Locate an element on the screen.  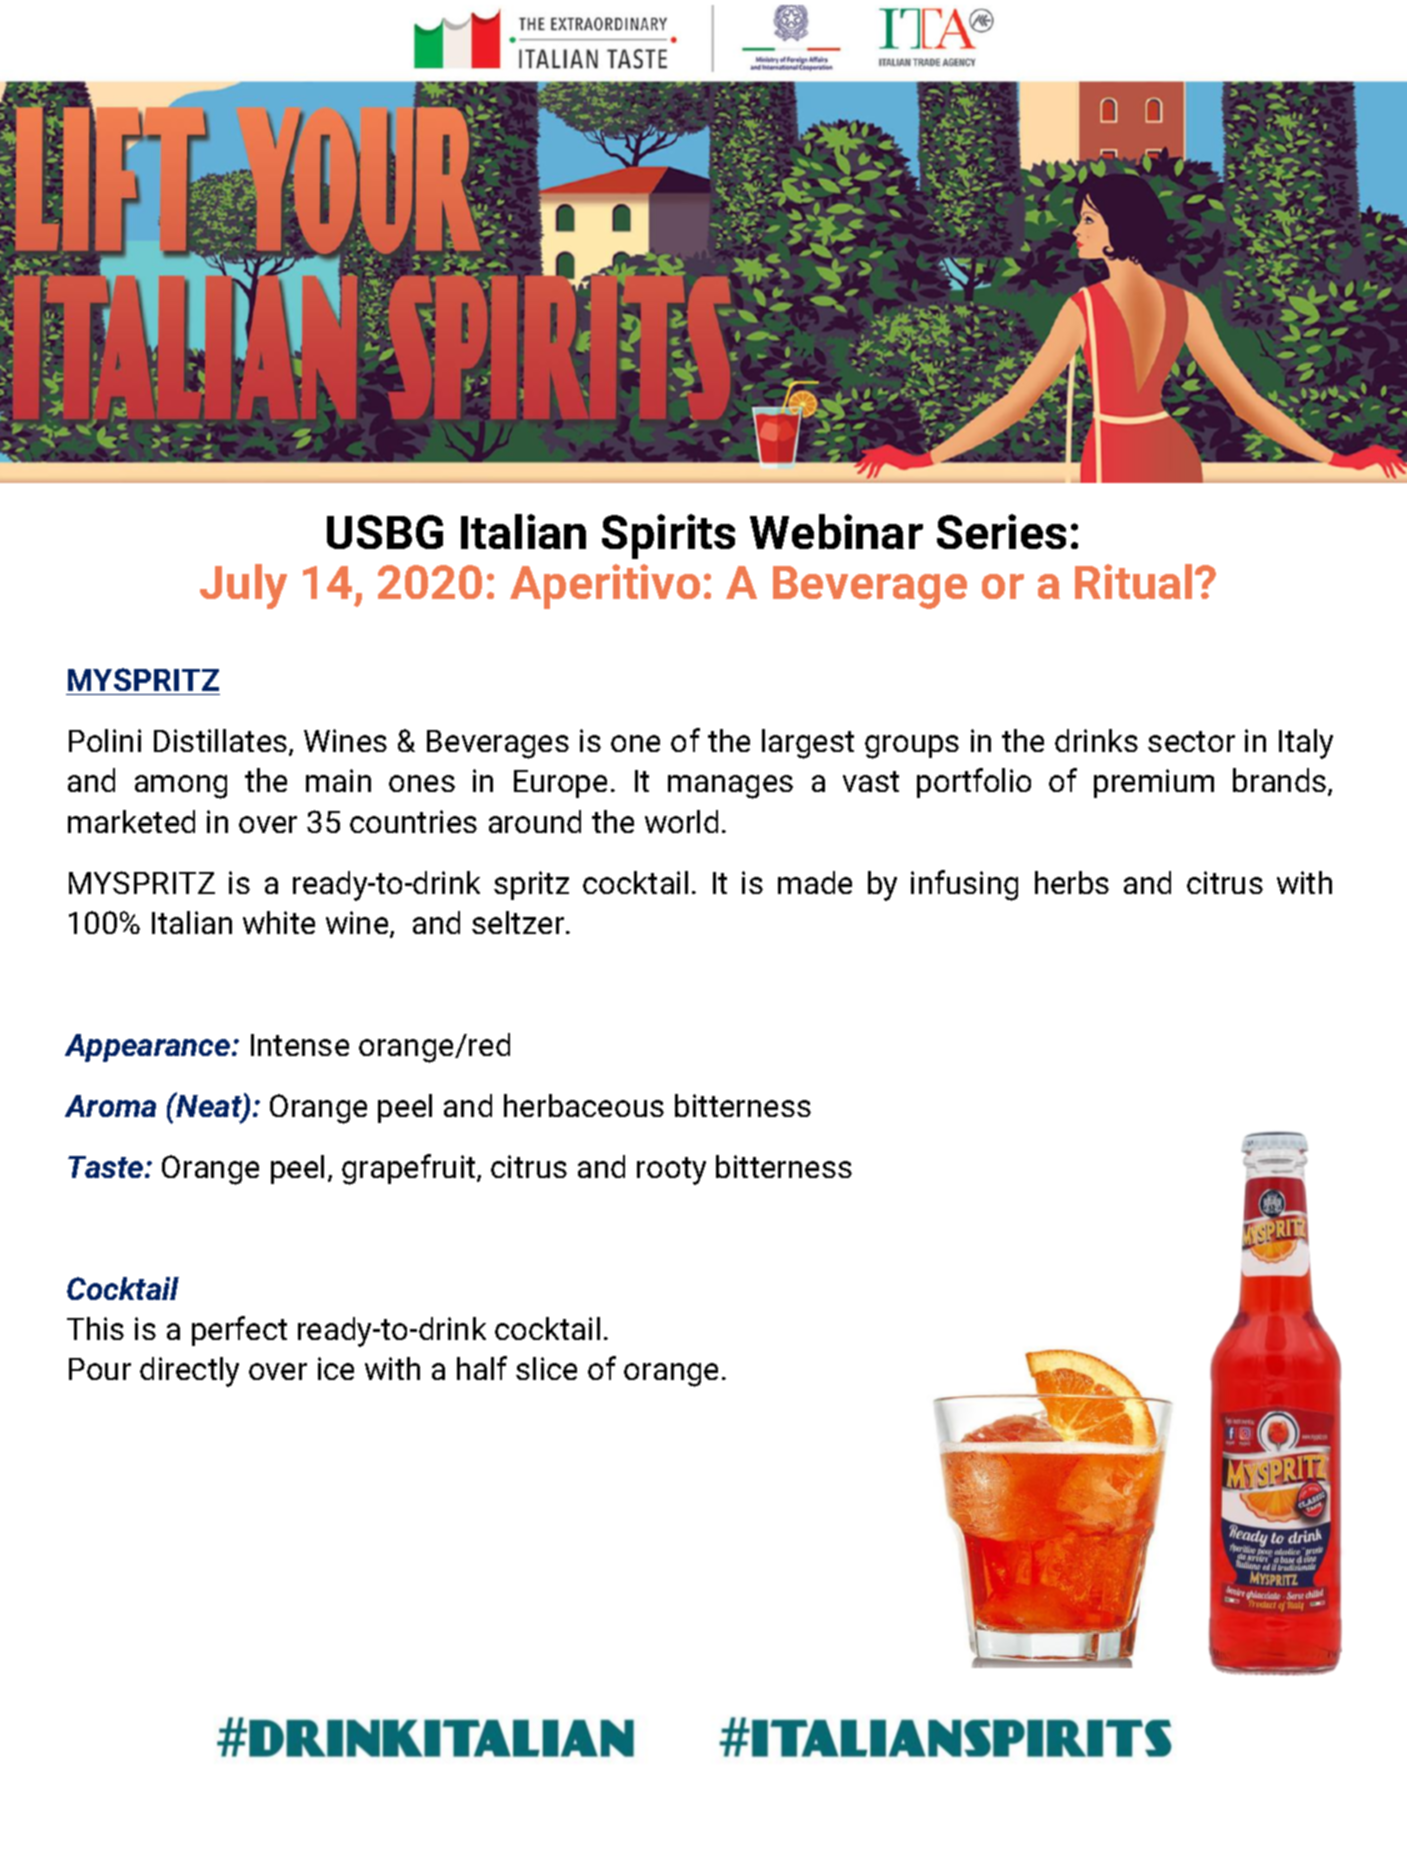
Spirits is located at coordinates (668, 536).
